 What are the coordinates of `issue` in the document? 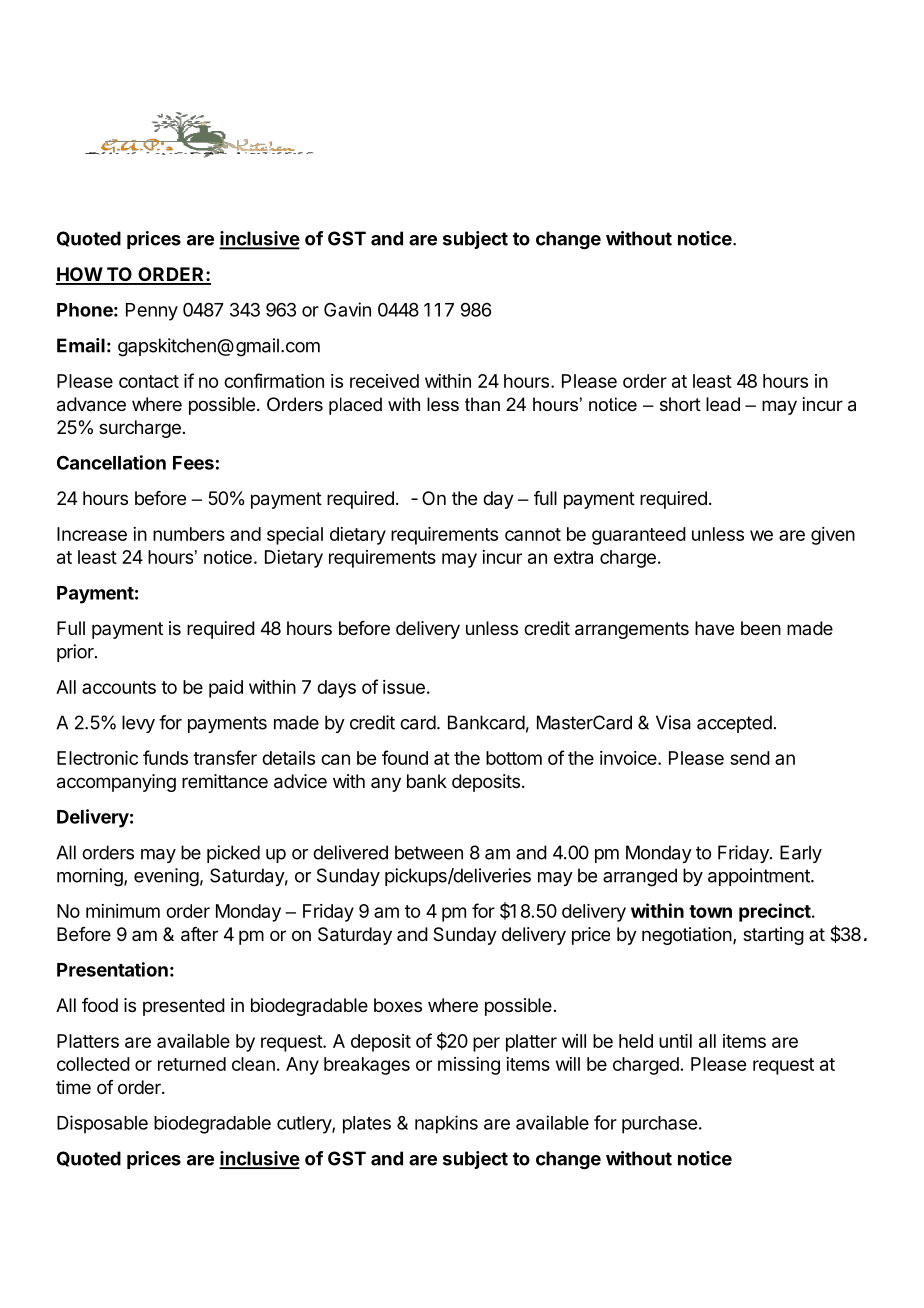 It's located at (404, 687).
